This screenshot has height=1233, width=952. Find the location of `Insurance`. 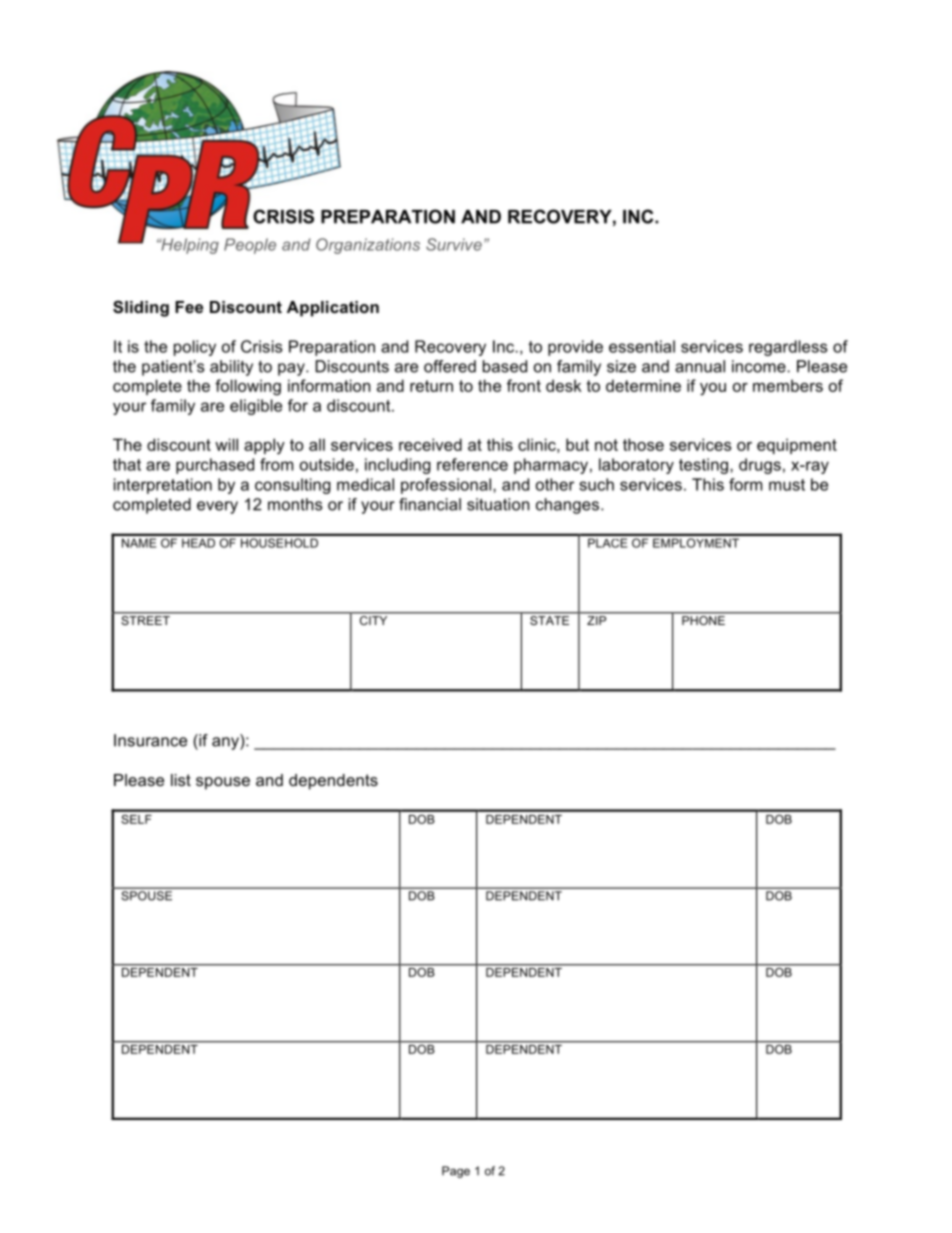

Insurance is located at coordinates (150, 740).
